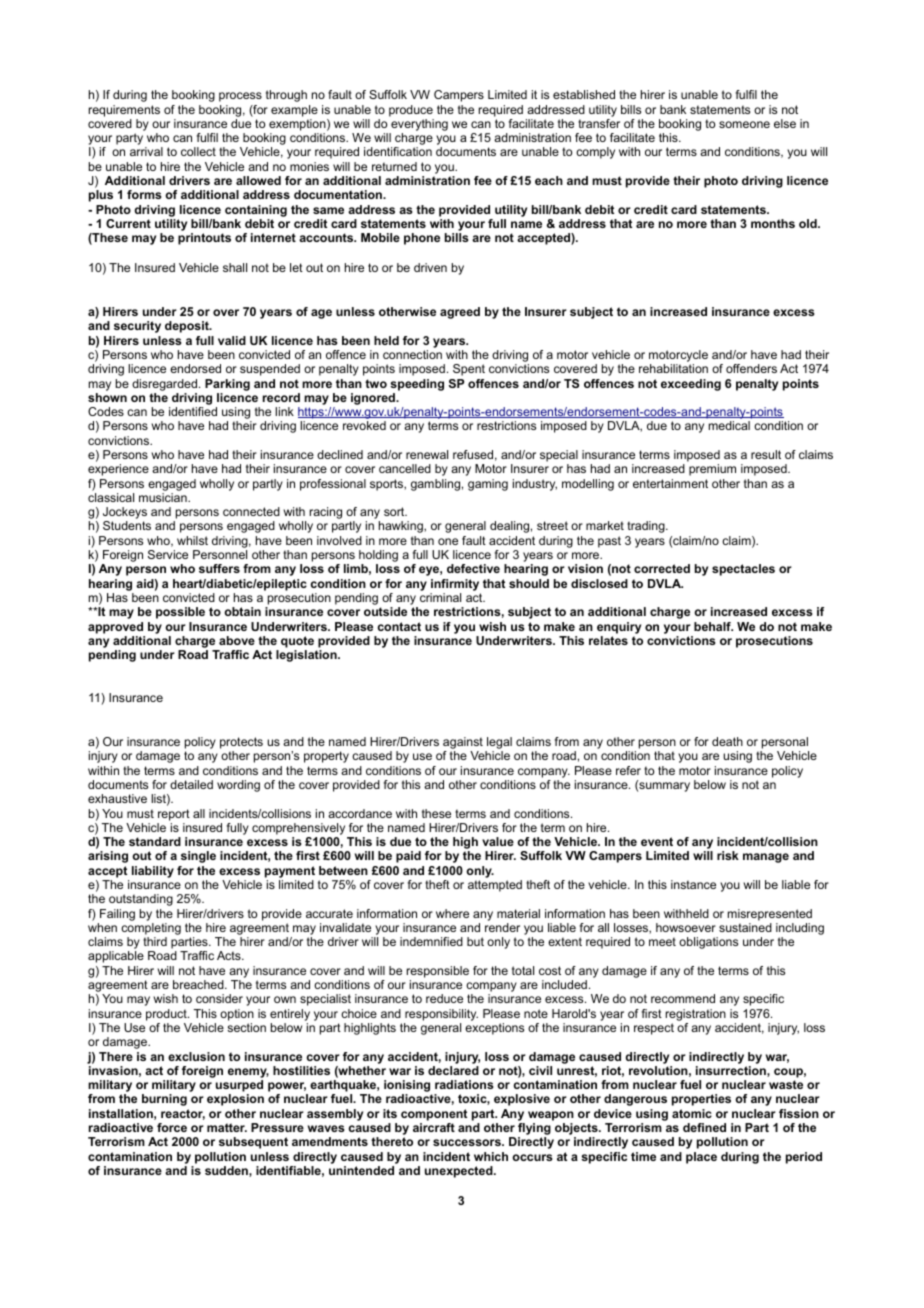 This document has width=924, height=1308. I want to click on Spent, so click(469, 370).
